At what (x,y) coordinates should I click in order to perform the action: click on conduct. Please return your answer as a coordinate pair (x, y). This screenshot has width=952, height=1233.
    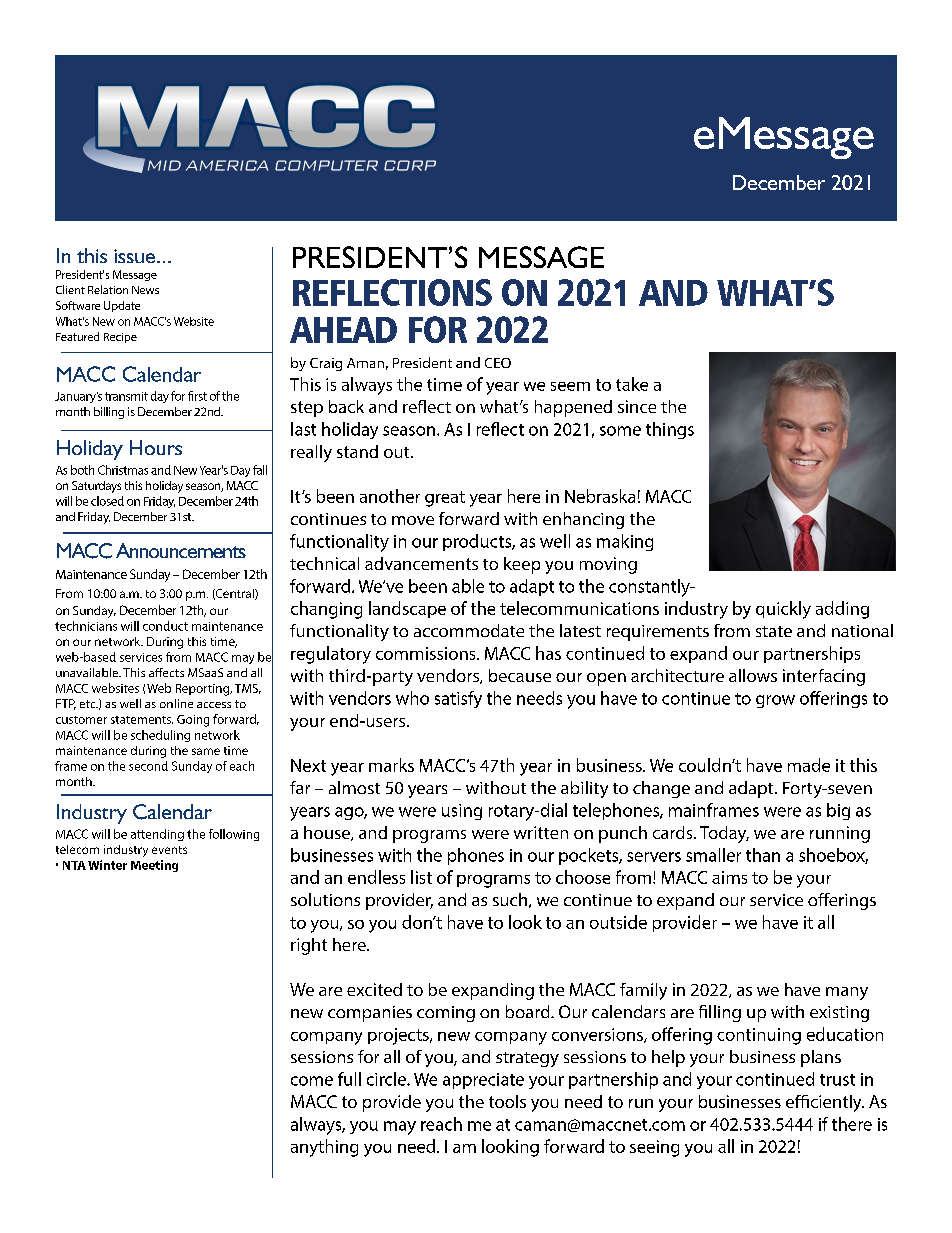
    Looking at the image, I should click on (165, 626).
